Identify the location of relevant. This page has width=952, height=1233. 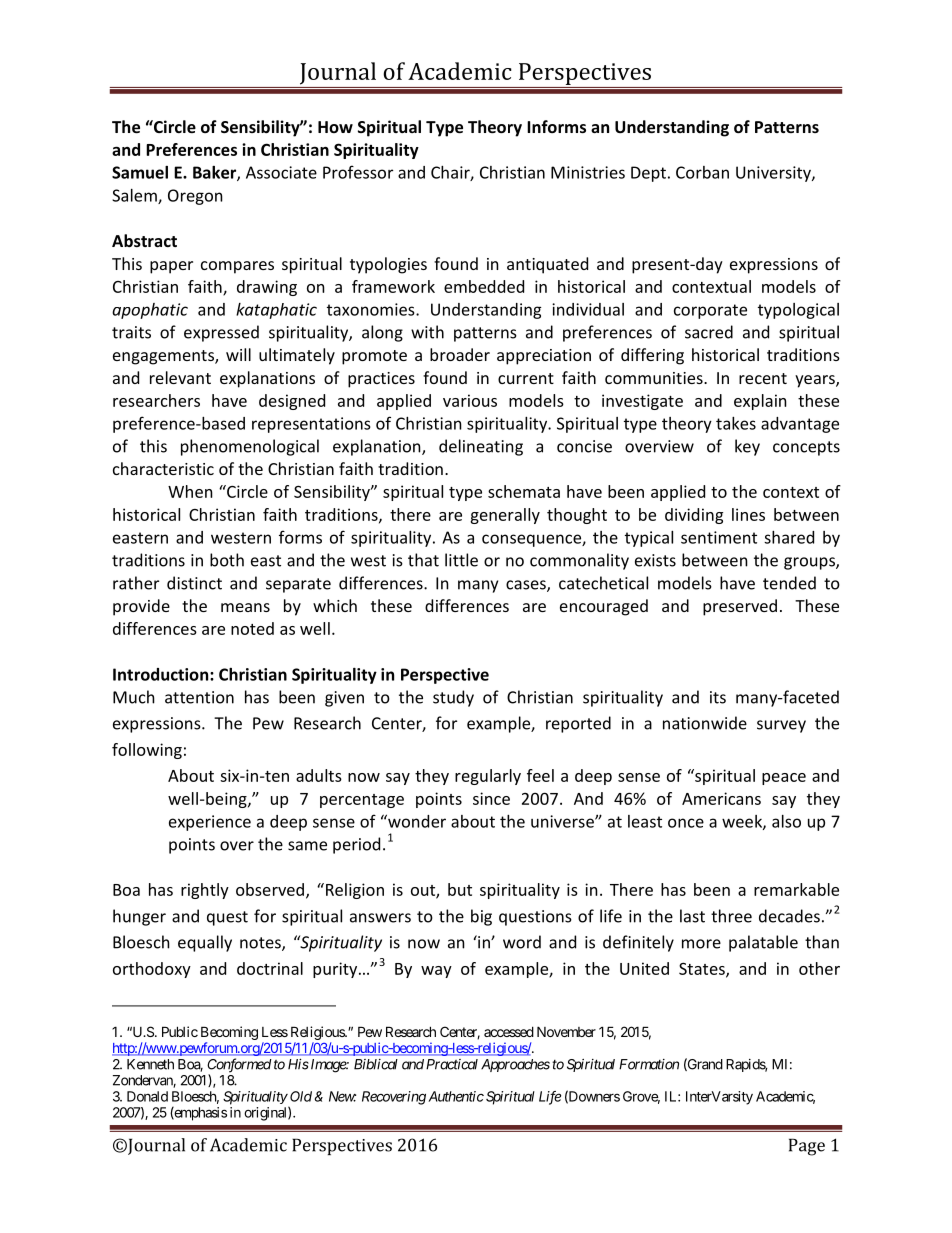
(180, 377).
